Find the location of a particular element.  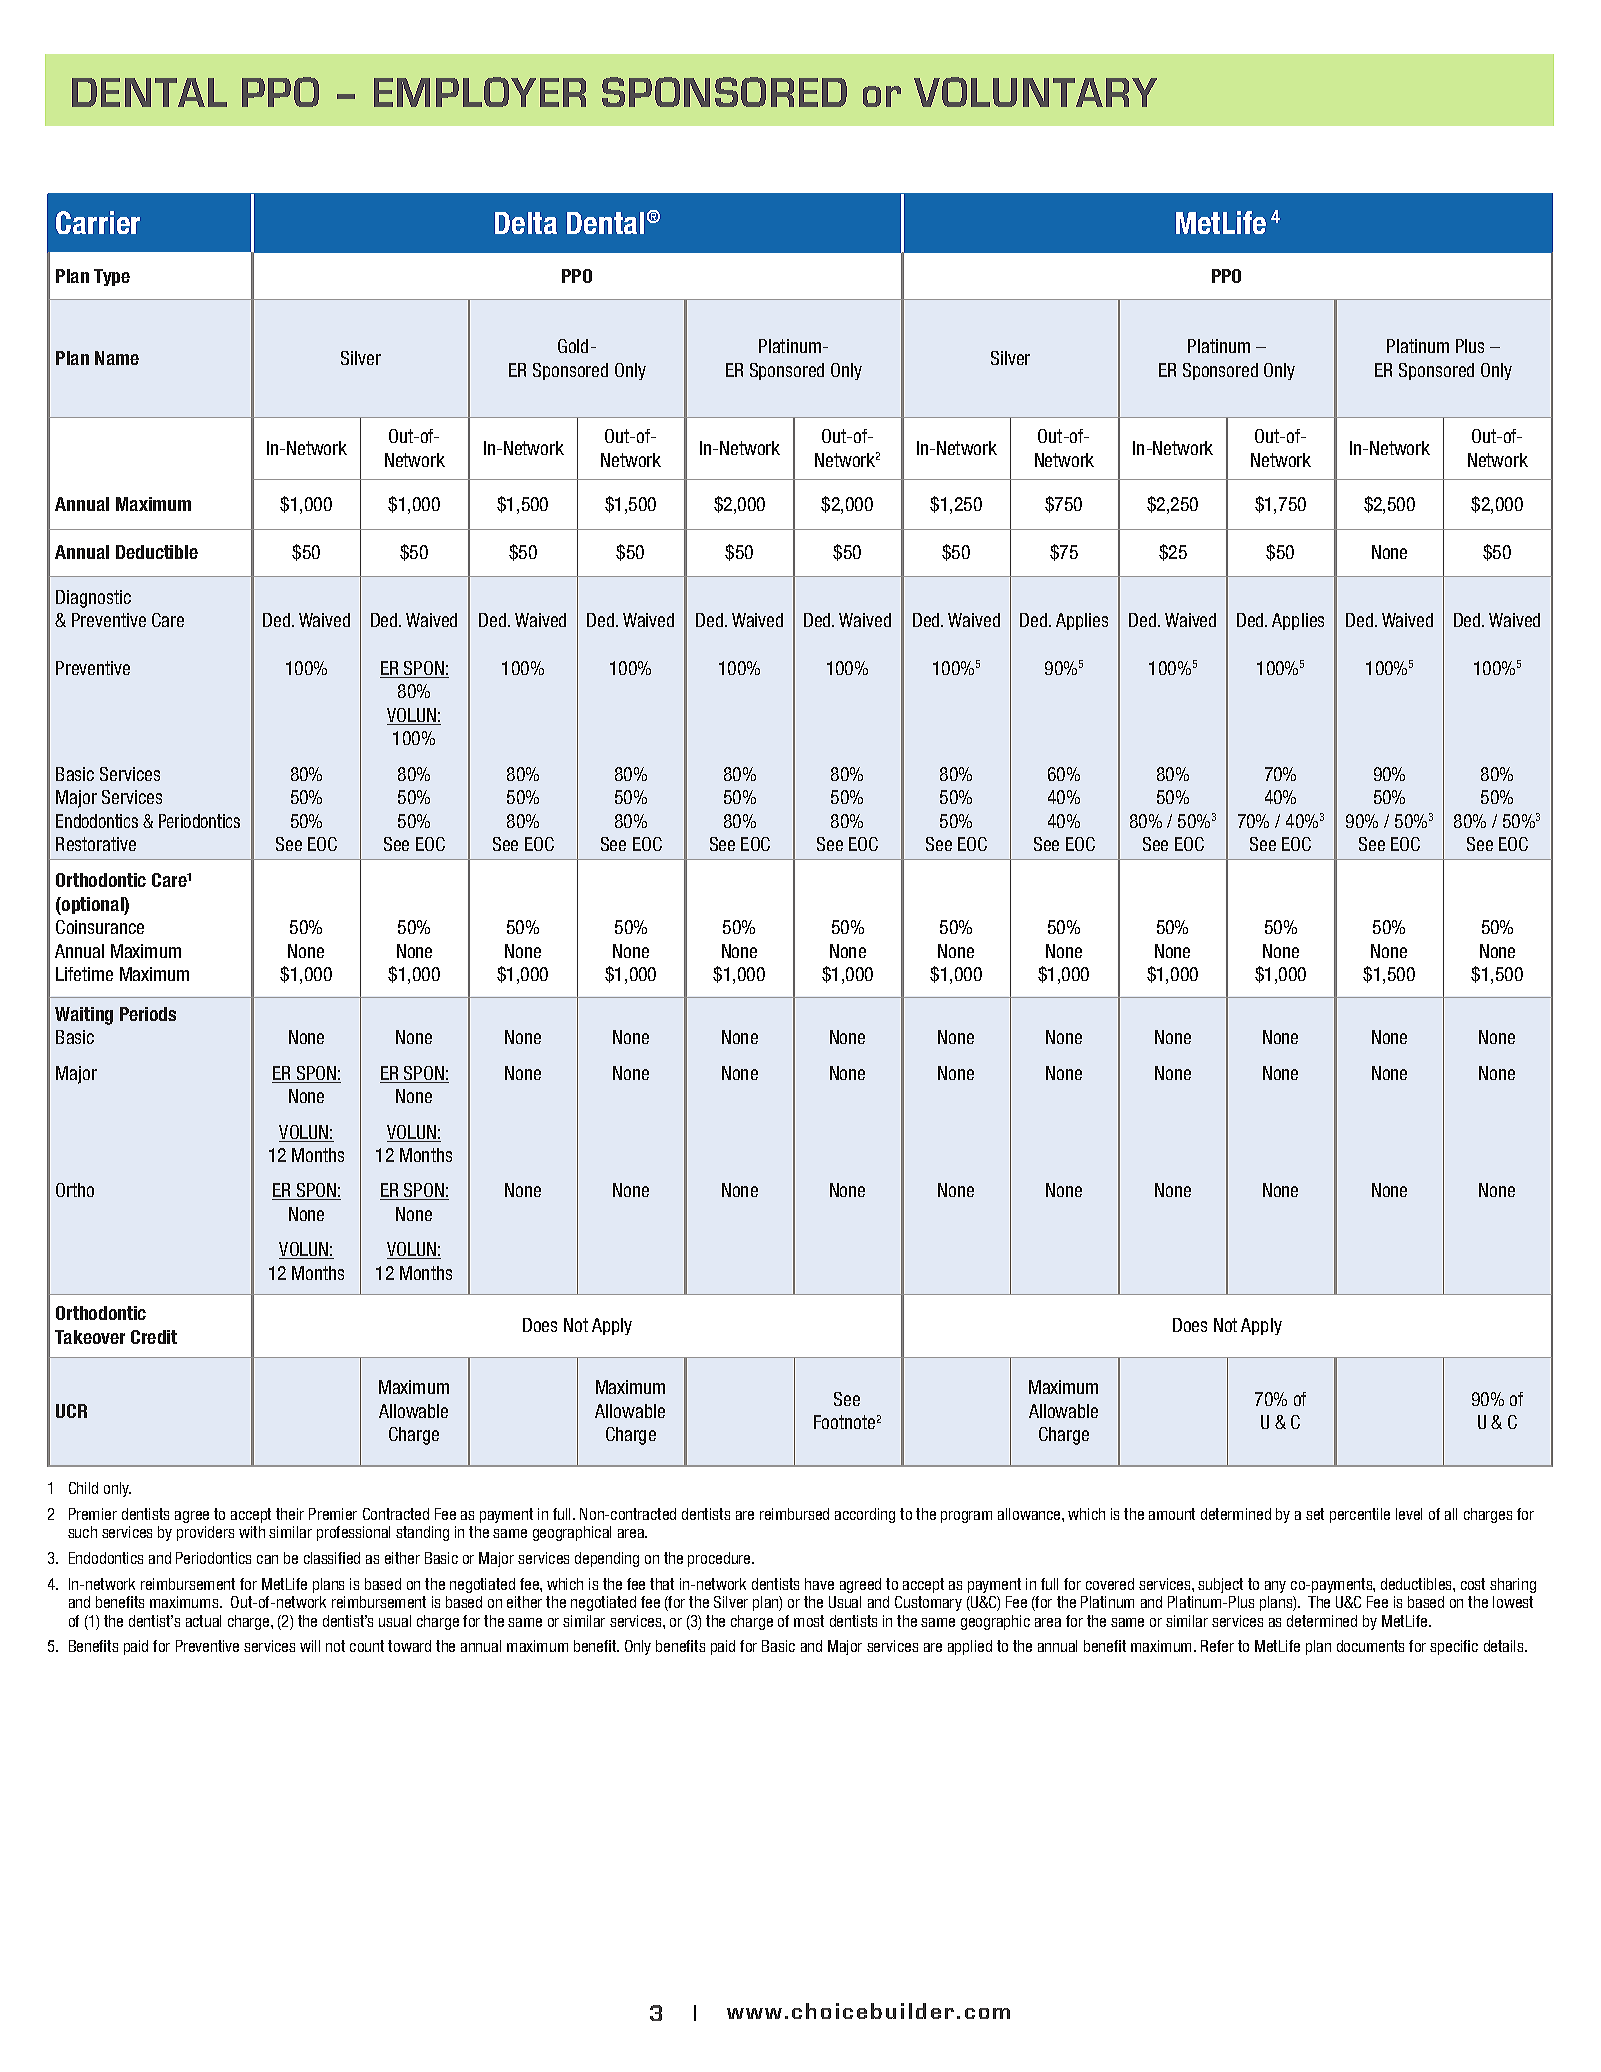

actual is located at coordinates (203, 1621).
